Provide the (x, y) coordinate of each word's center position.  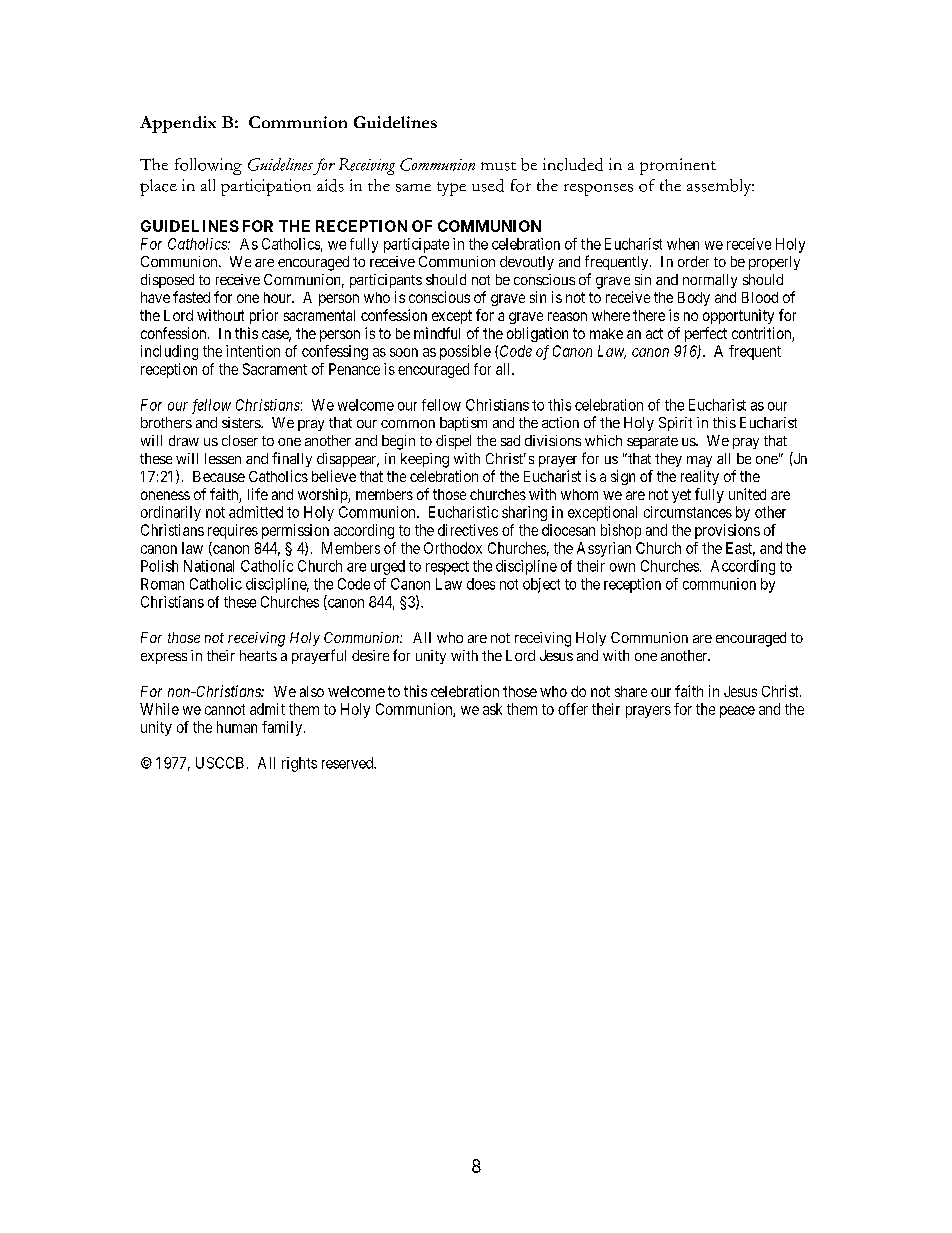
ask (492, 709)
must (498, 166)
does (481, 584)
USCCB (220, 763)
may (699, 461)
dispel (453, 442)
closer (240, 440)
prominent (678, 166)
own (622, 567)
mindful (437, 333)
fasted (191, 297)
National (209, 566)
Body (694, 299)
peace (737, 712)
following (208, 166)
